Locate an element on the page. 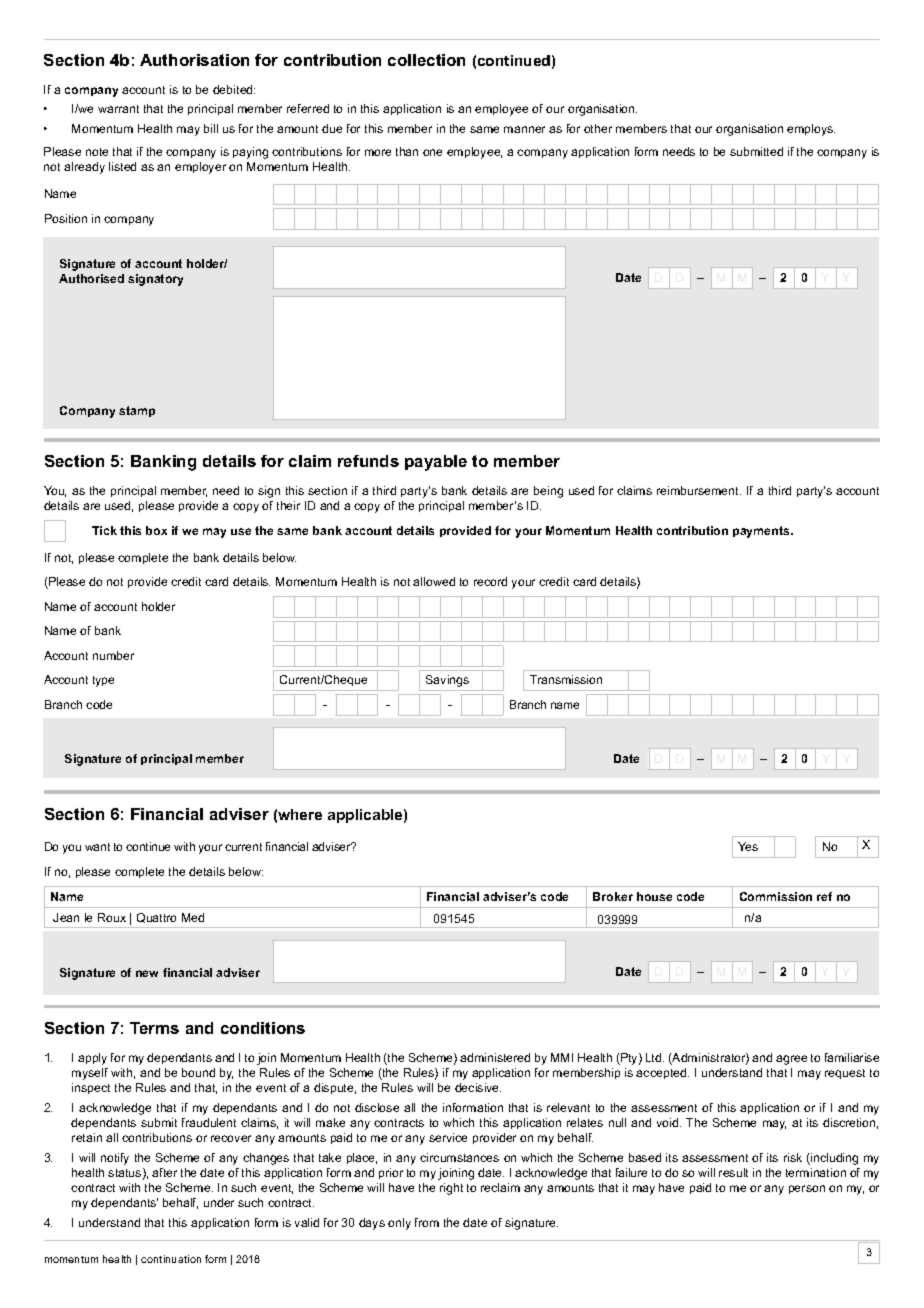  payable is located at coordinates (436, 463).
